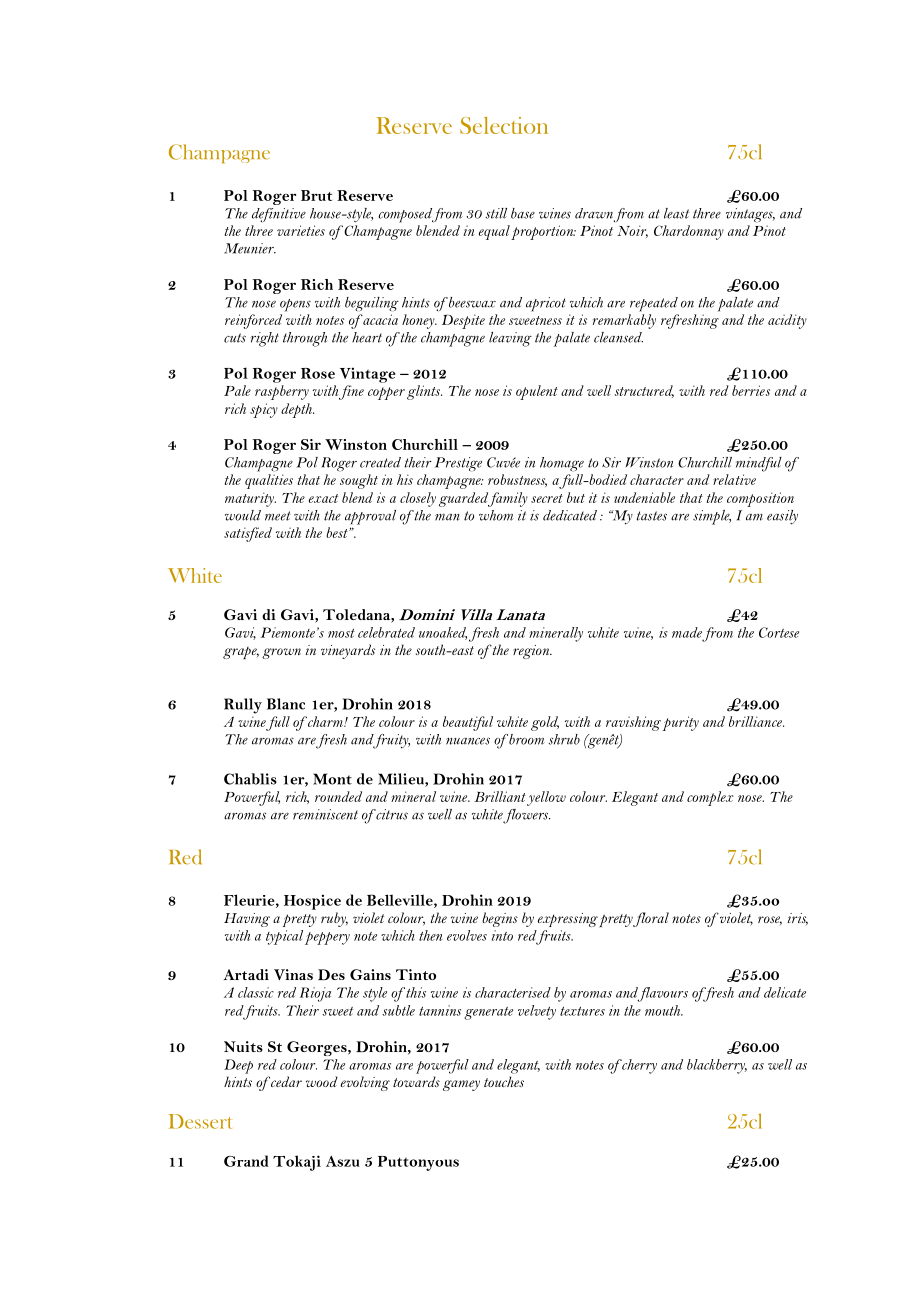  What do you see at coordinates (751, 390) in the screenshot?
I see `berries` at bounding box center [751, 390].
